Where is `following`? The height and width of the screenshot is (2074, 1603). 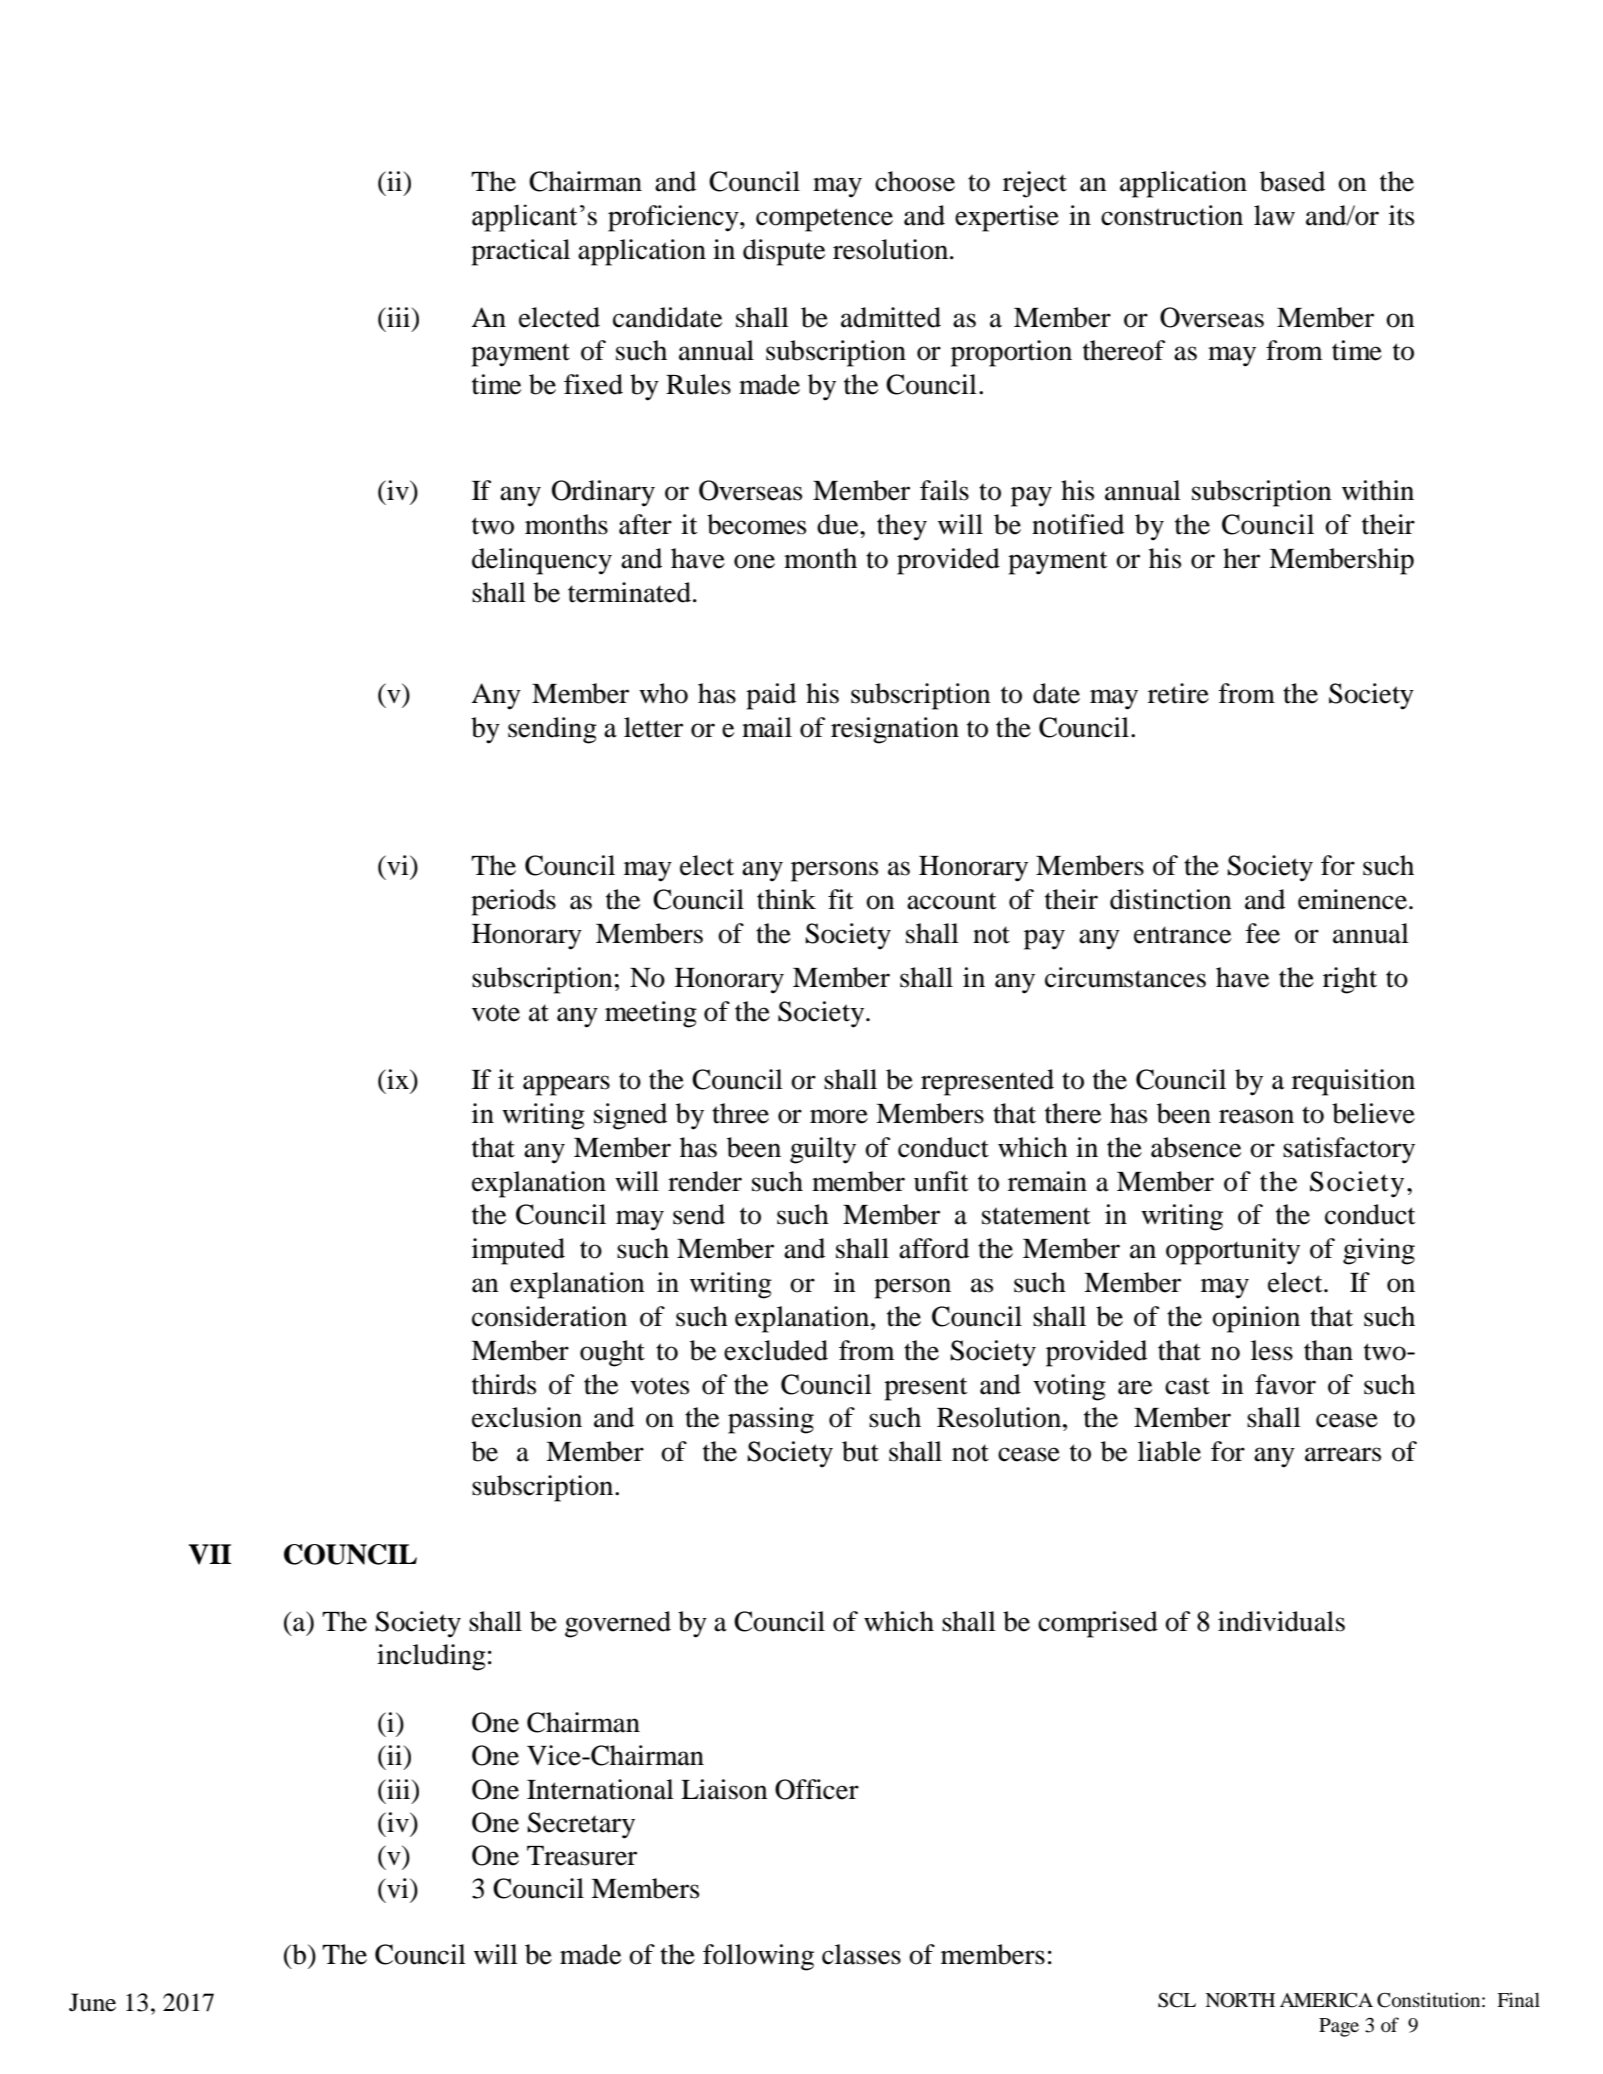 following is located at coordinates (758, 1957).
